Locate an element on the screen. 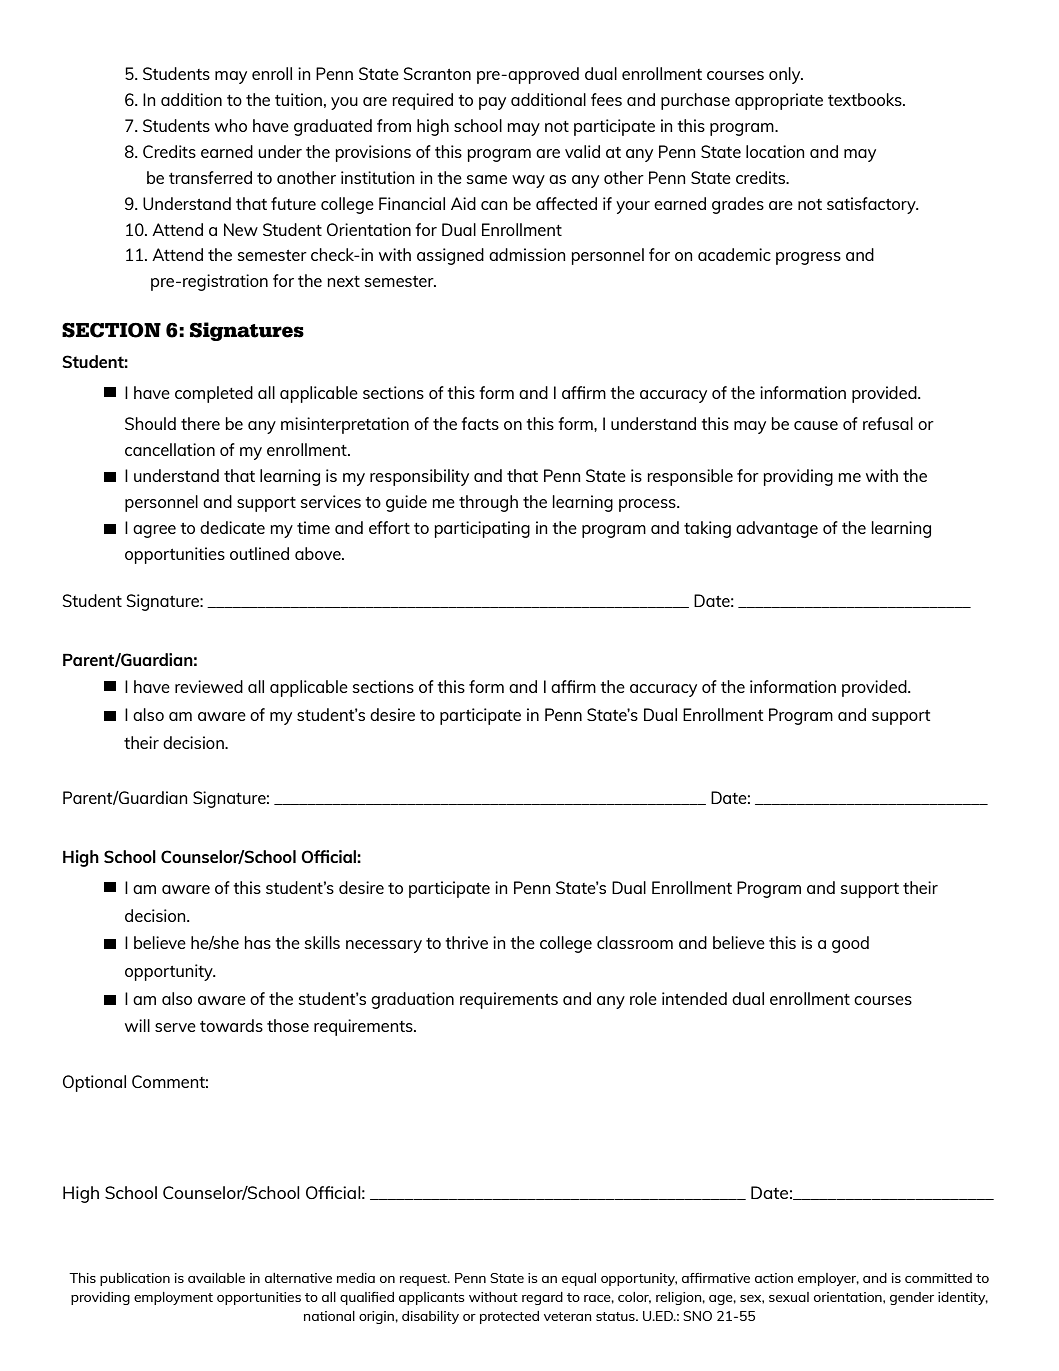  dedicate is located at coordinates (232, 527).
